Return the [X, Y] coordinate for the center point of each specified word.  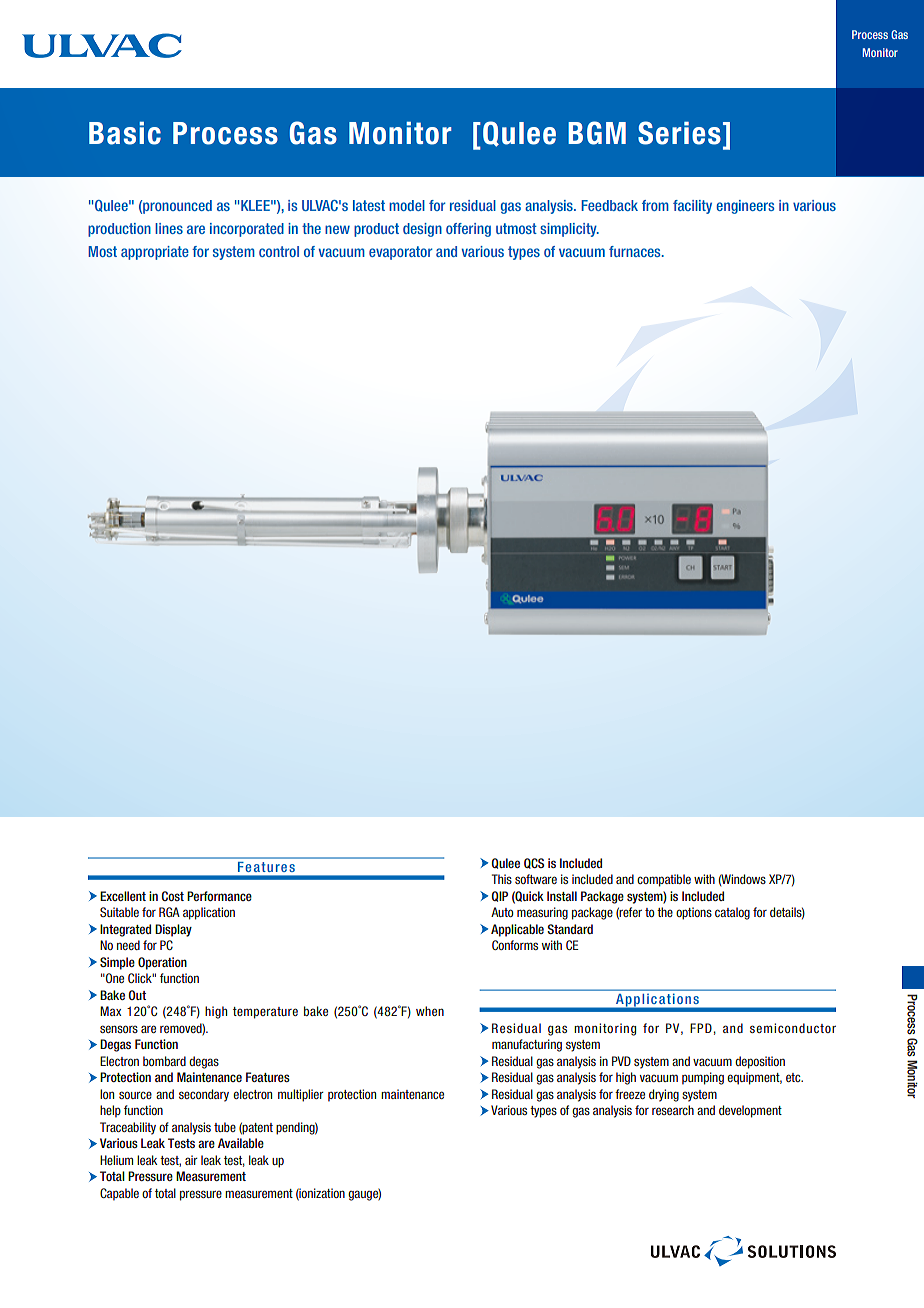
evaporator [401, 253]
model [407, 205]
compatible [664, 880]
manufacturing [527, 1045]
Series [679, 133]
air [191, 1160]
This [502, 879]
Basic [125, 133]
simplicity [569, 230]
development [750, 1111]
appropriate [155, 253]
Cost [172, 896]
